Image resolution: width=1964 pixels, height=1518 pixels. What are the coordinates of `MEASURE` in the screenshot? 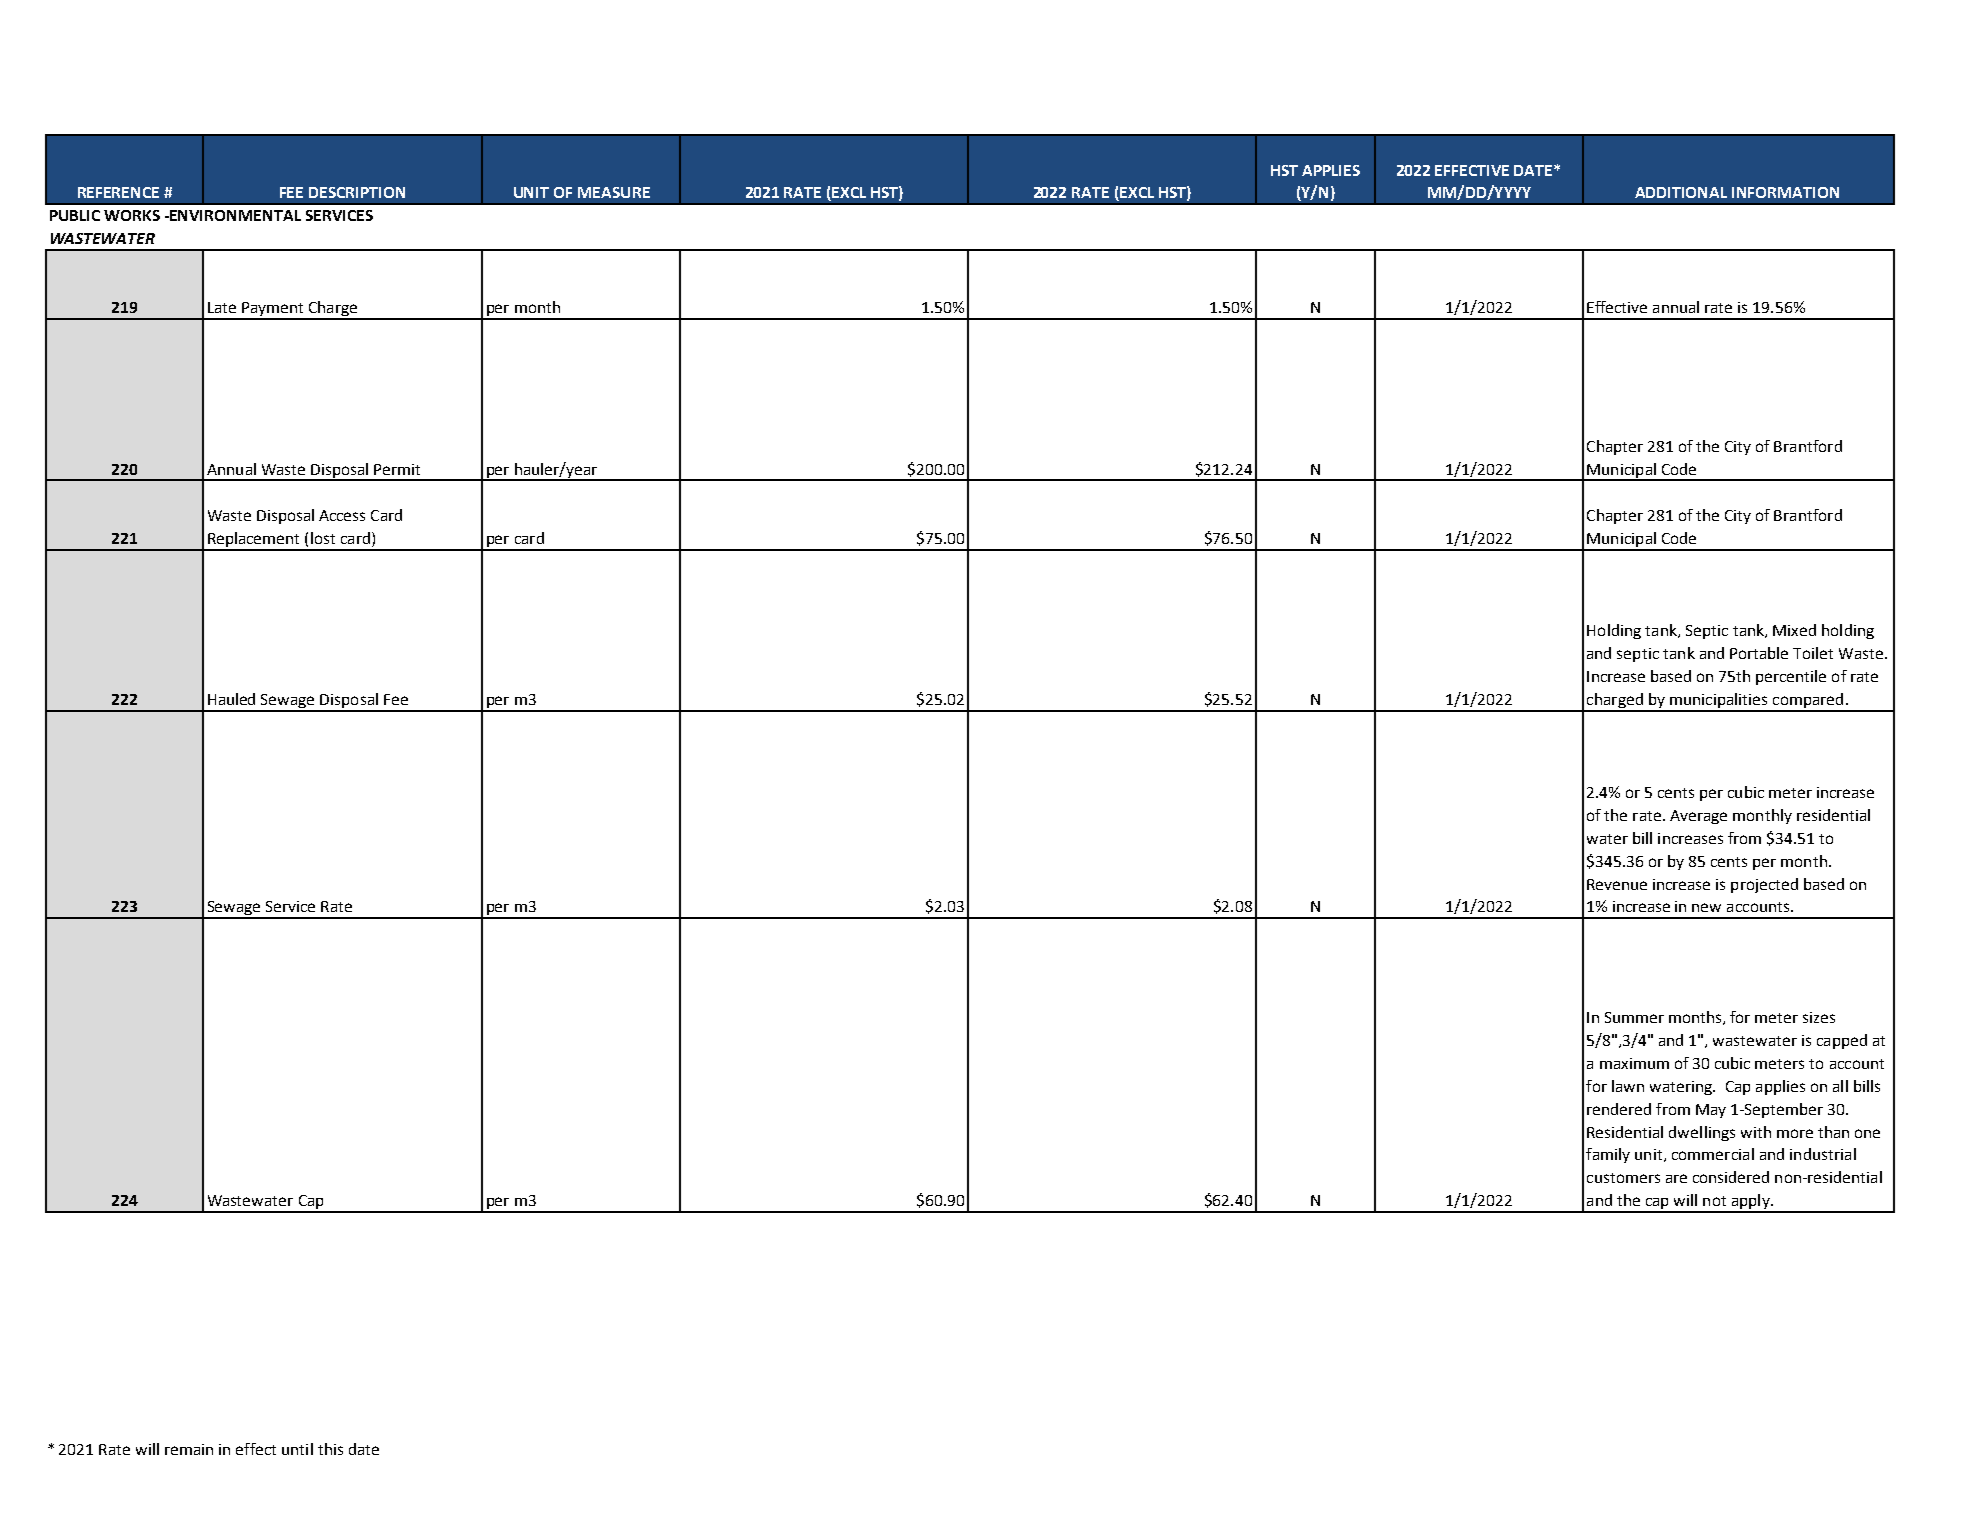 It's located at (614, 192).
